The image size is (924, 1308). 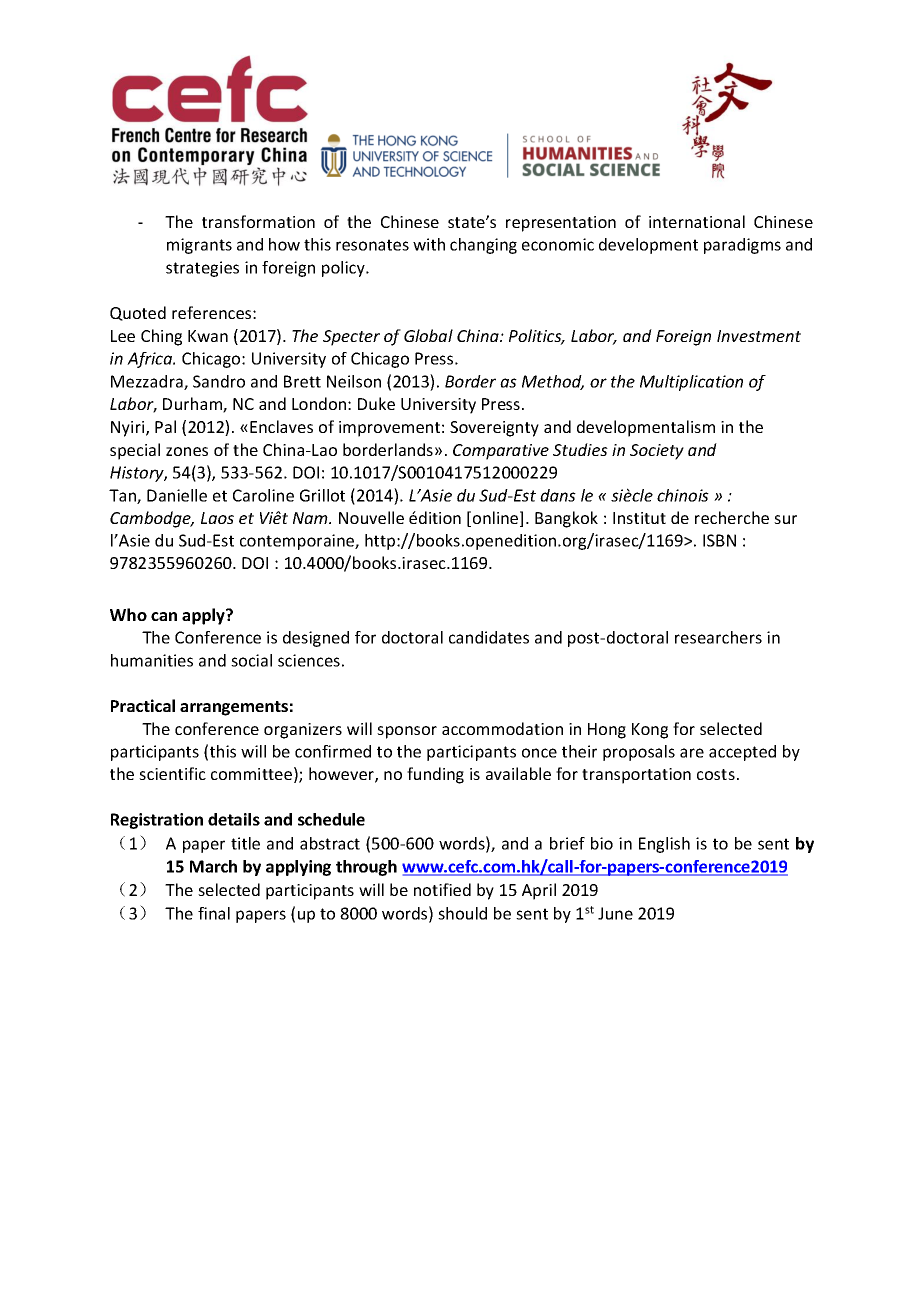 What do you see at coordinates (489, 637) in the screenshot?
I see `candidates` at bounding box center [489, 637].
